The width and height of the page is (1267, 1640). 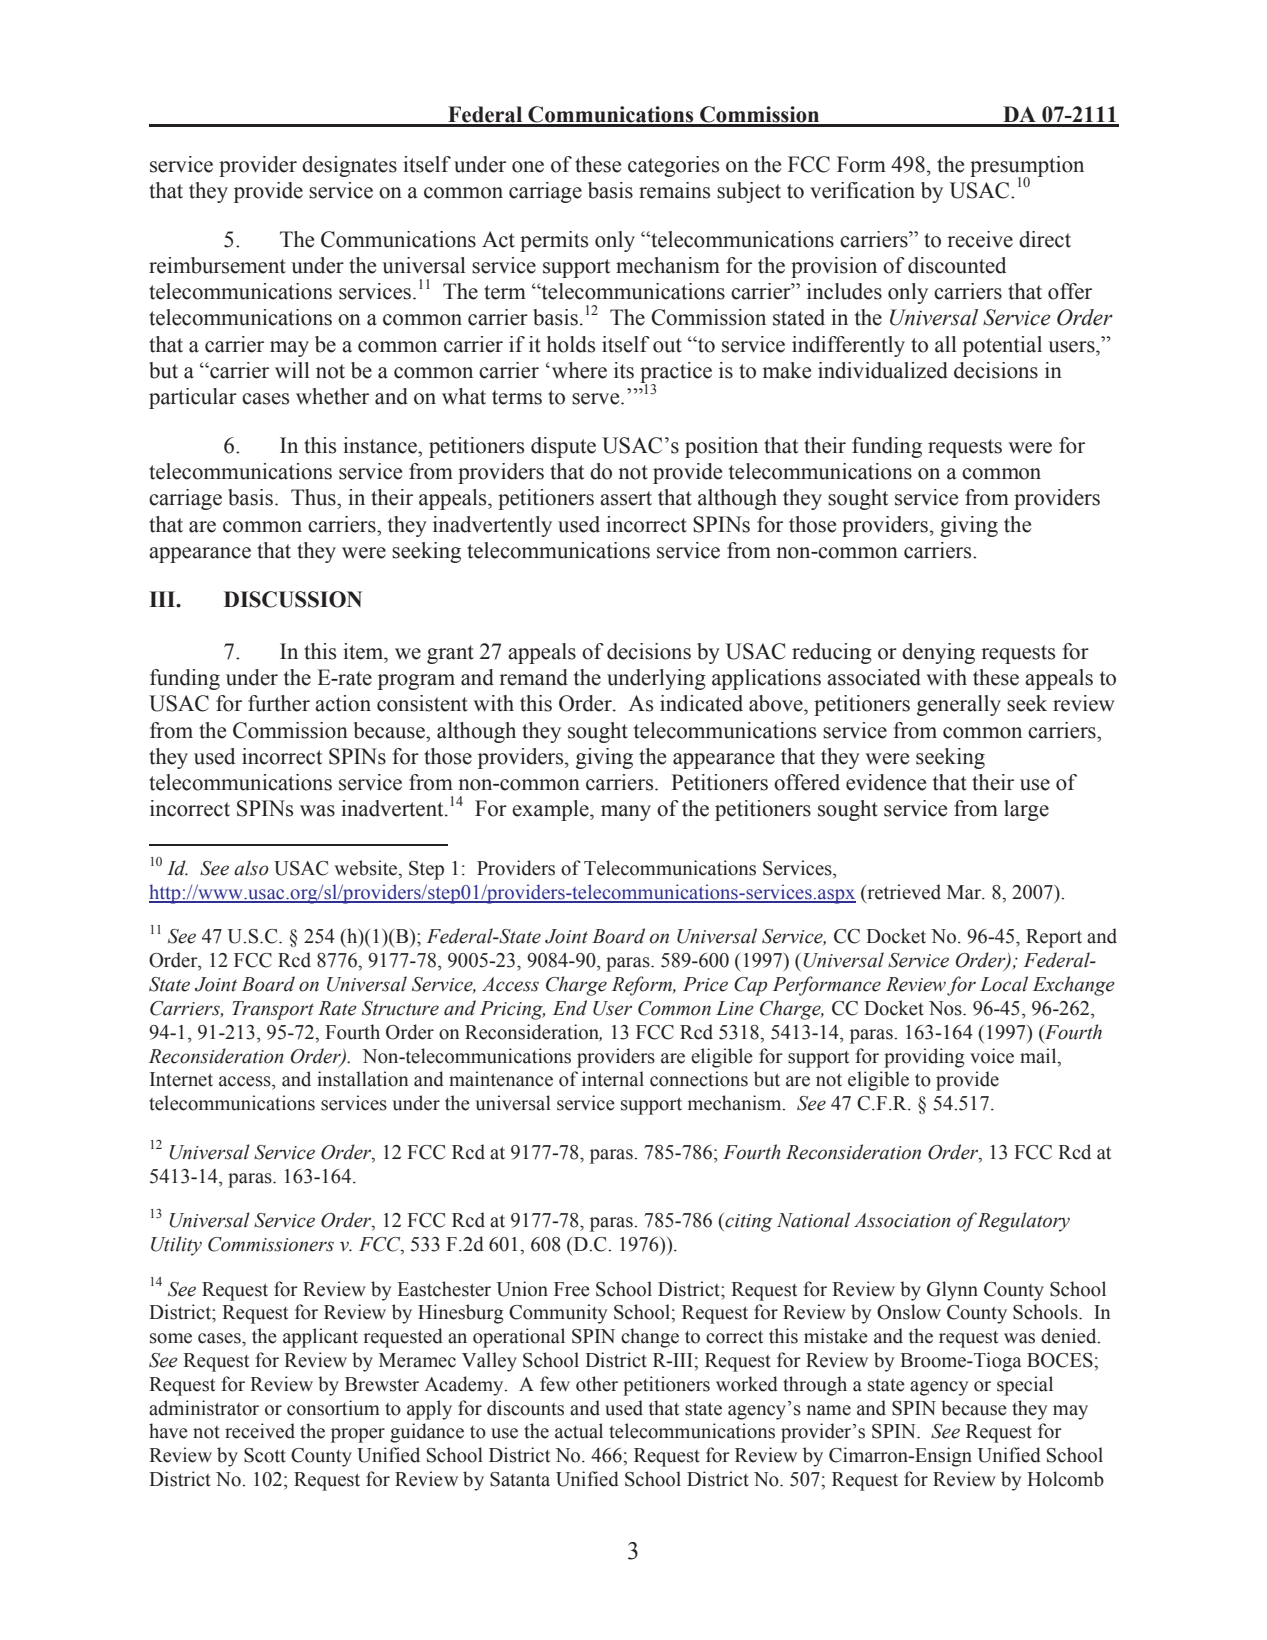 What do you see at coordinates (1026, 810) in the page?
I see `large` at bounding box center [1026, 810].
